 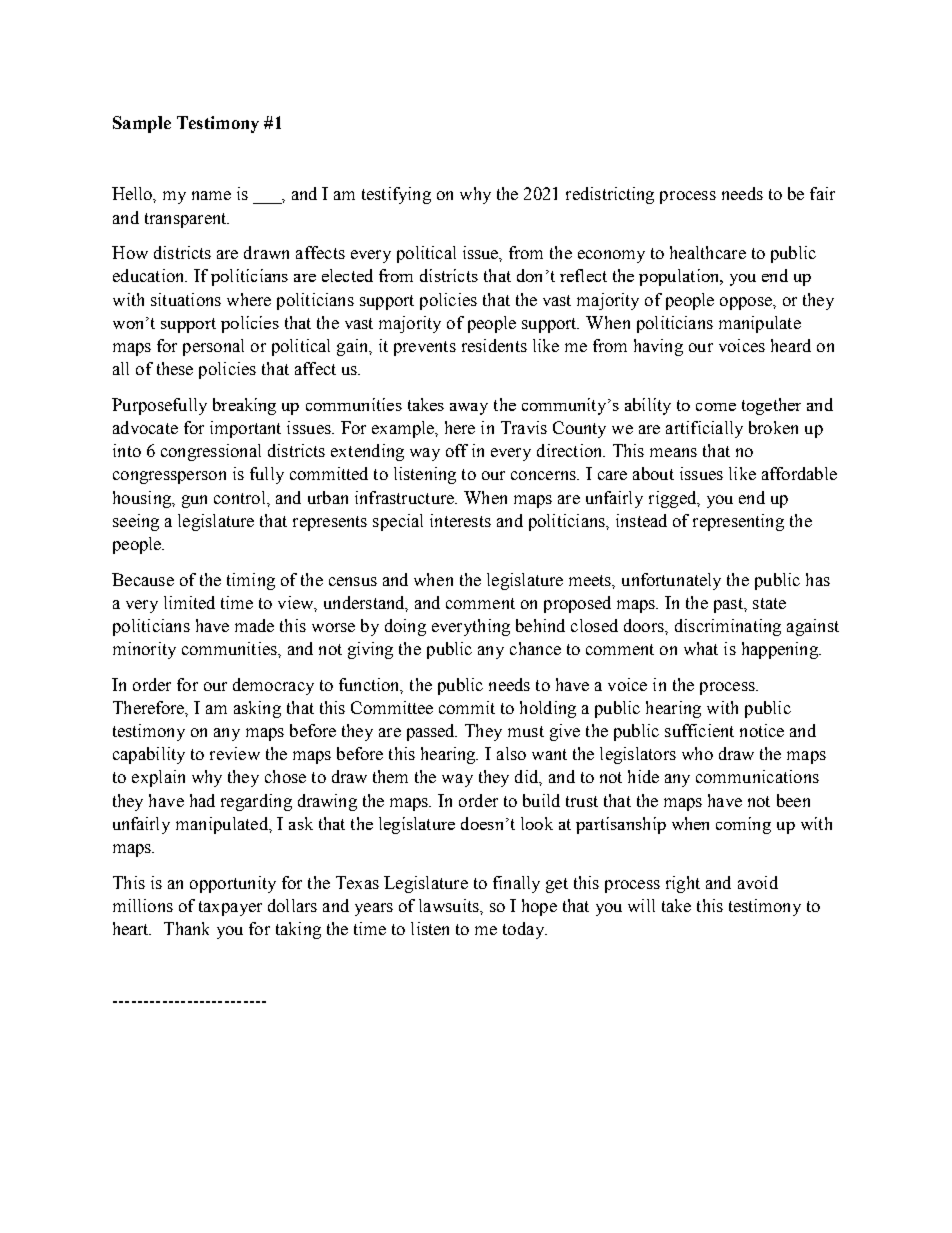 What do you see at coordinates (432, 732) in the screenshot?
I see `passed` at bounding box center [432, 732].
